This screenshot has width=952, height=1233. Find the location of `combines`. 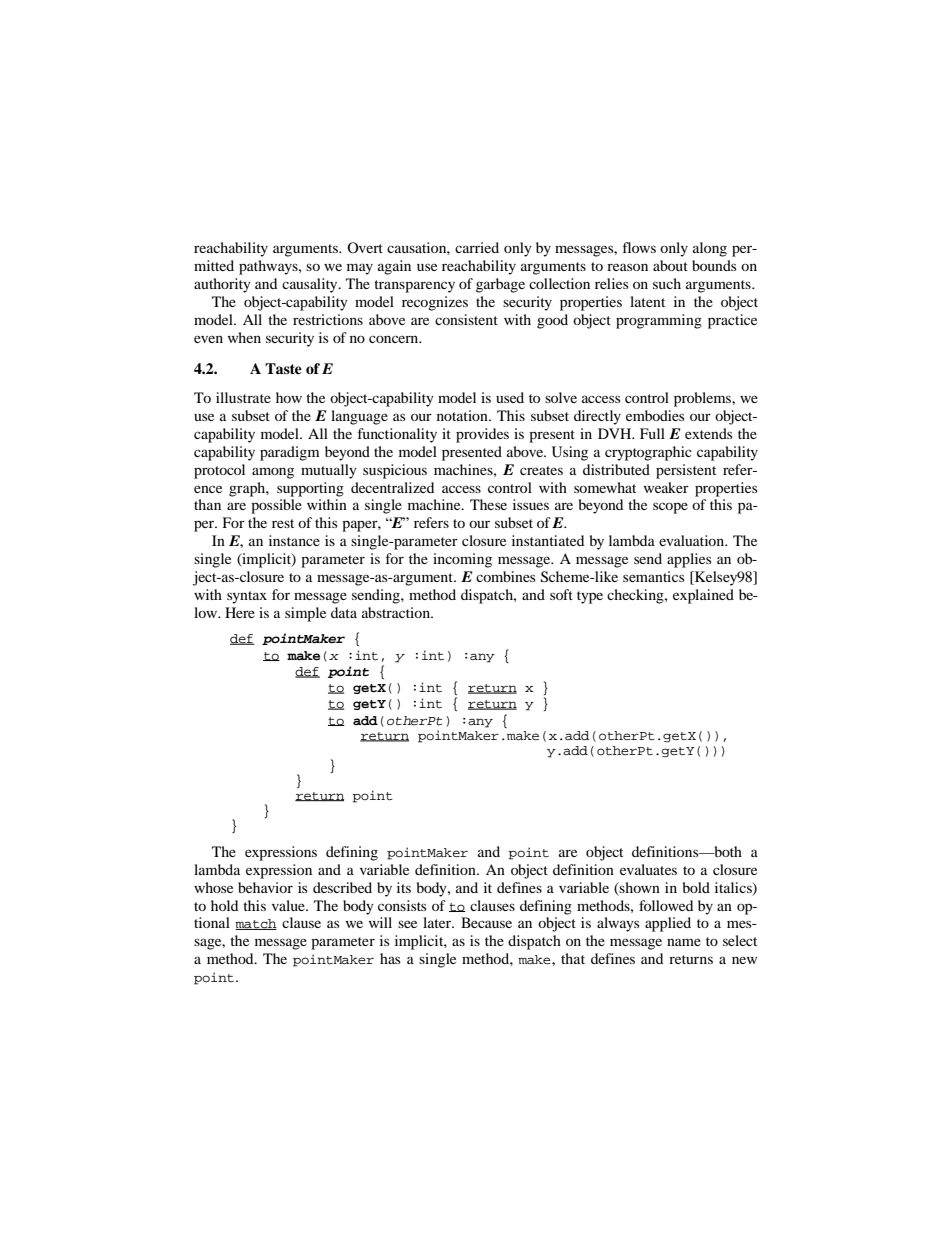

combines is located at coordinates (506, 576).
